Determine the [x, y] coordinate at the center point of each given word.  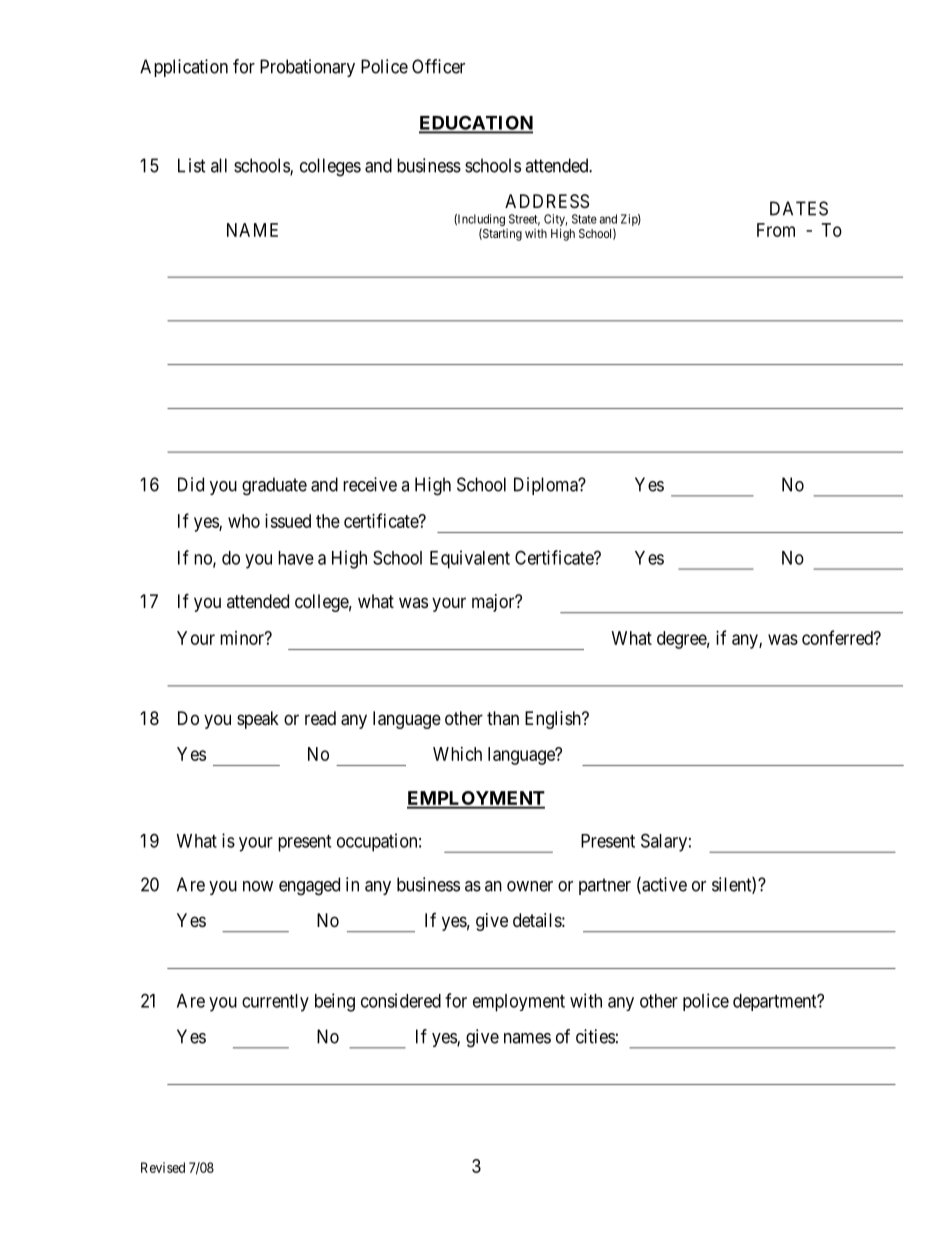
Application [184, 68]
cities [595, 1036]
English [554, 720]
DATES [799, 208]
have [296, 558]
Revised [163, 1167]
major [494, 603]
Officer [438, 66]
